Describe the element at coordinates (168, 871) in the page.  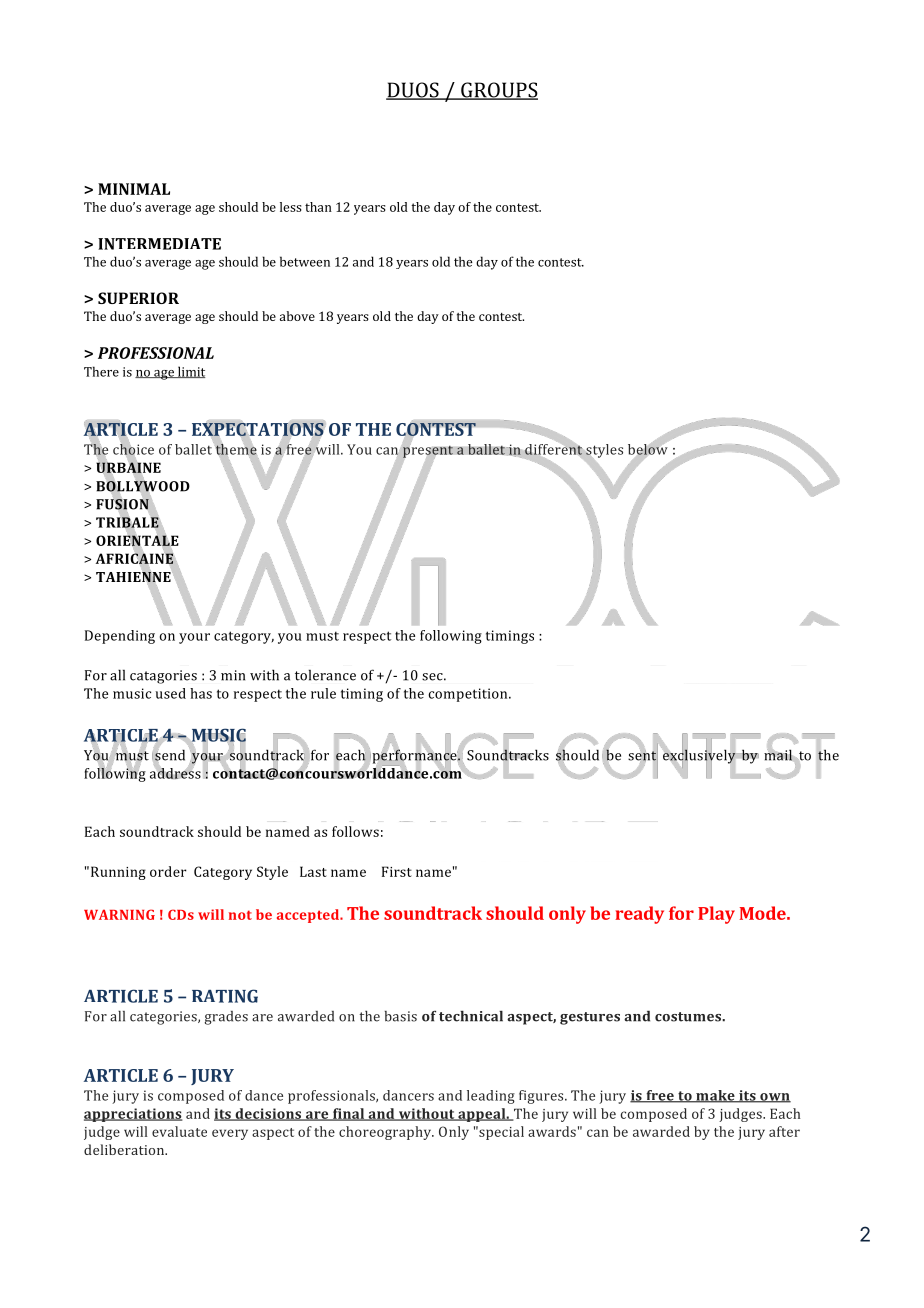
I see `order` at that location.
